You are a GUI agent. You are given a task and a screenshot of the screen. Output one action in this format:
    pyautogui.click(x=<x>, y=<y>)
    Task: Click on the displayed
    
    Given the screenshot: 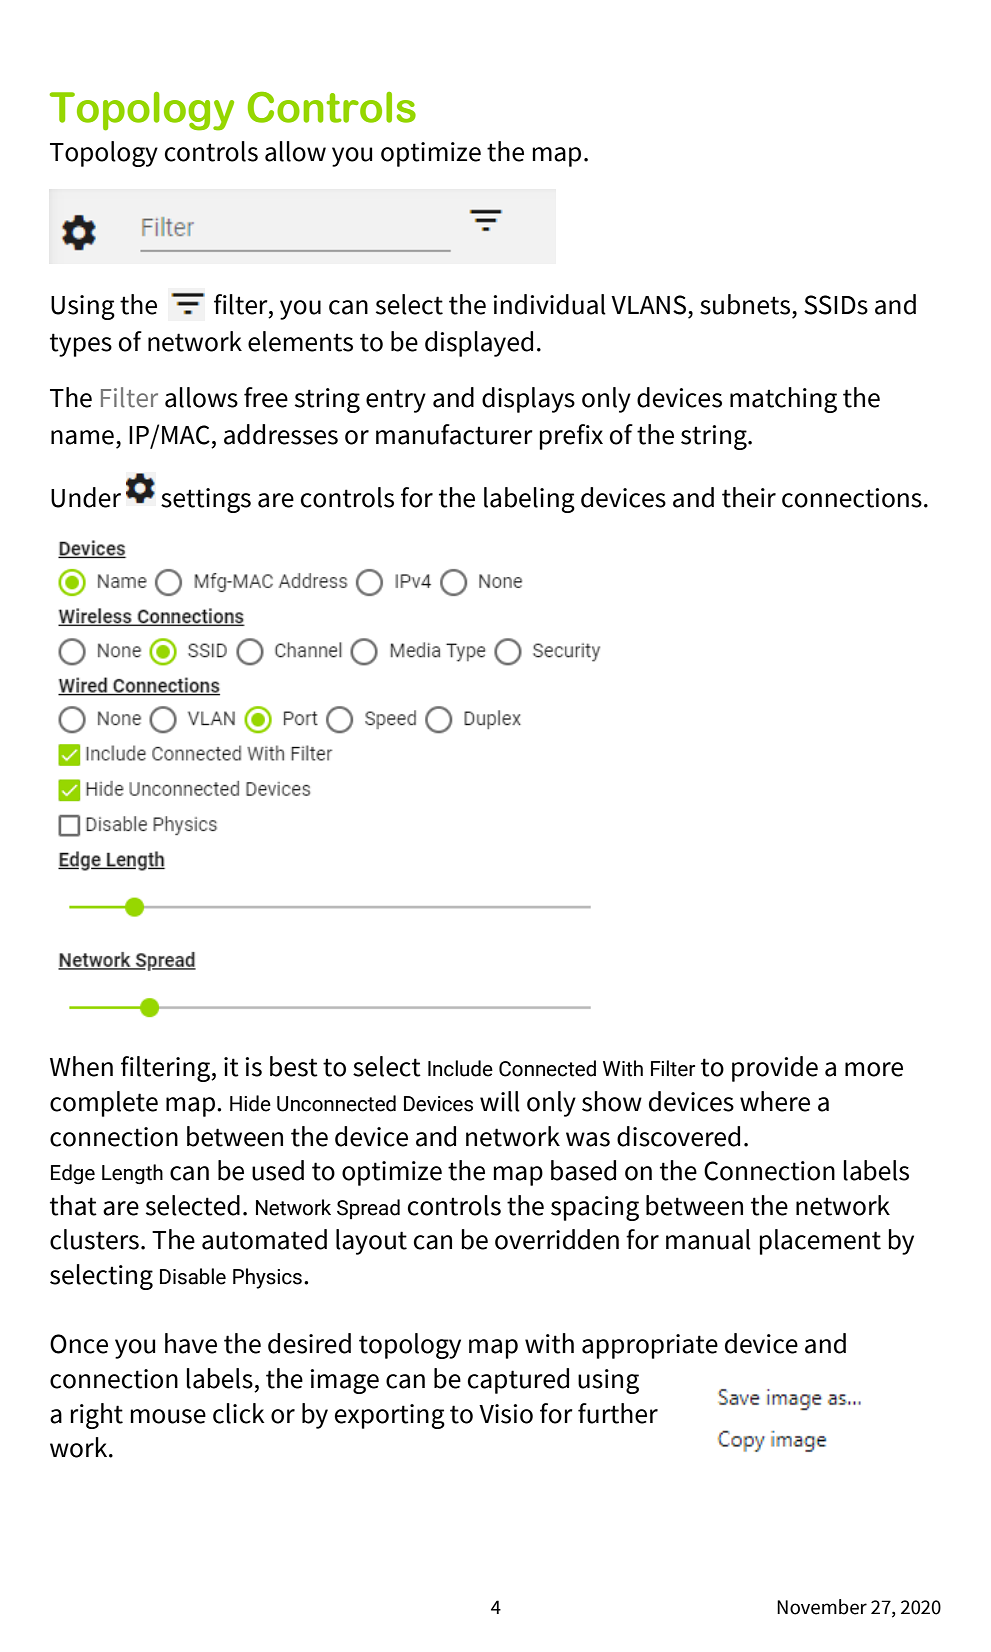 What is the action you would take?
    pyautogui.click(x=479, y=344)
